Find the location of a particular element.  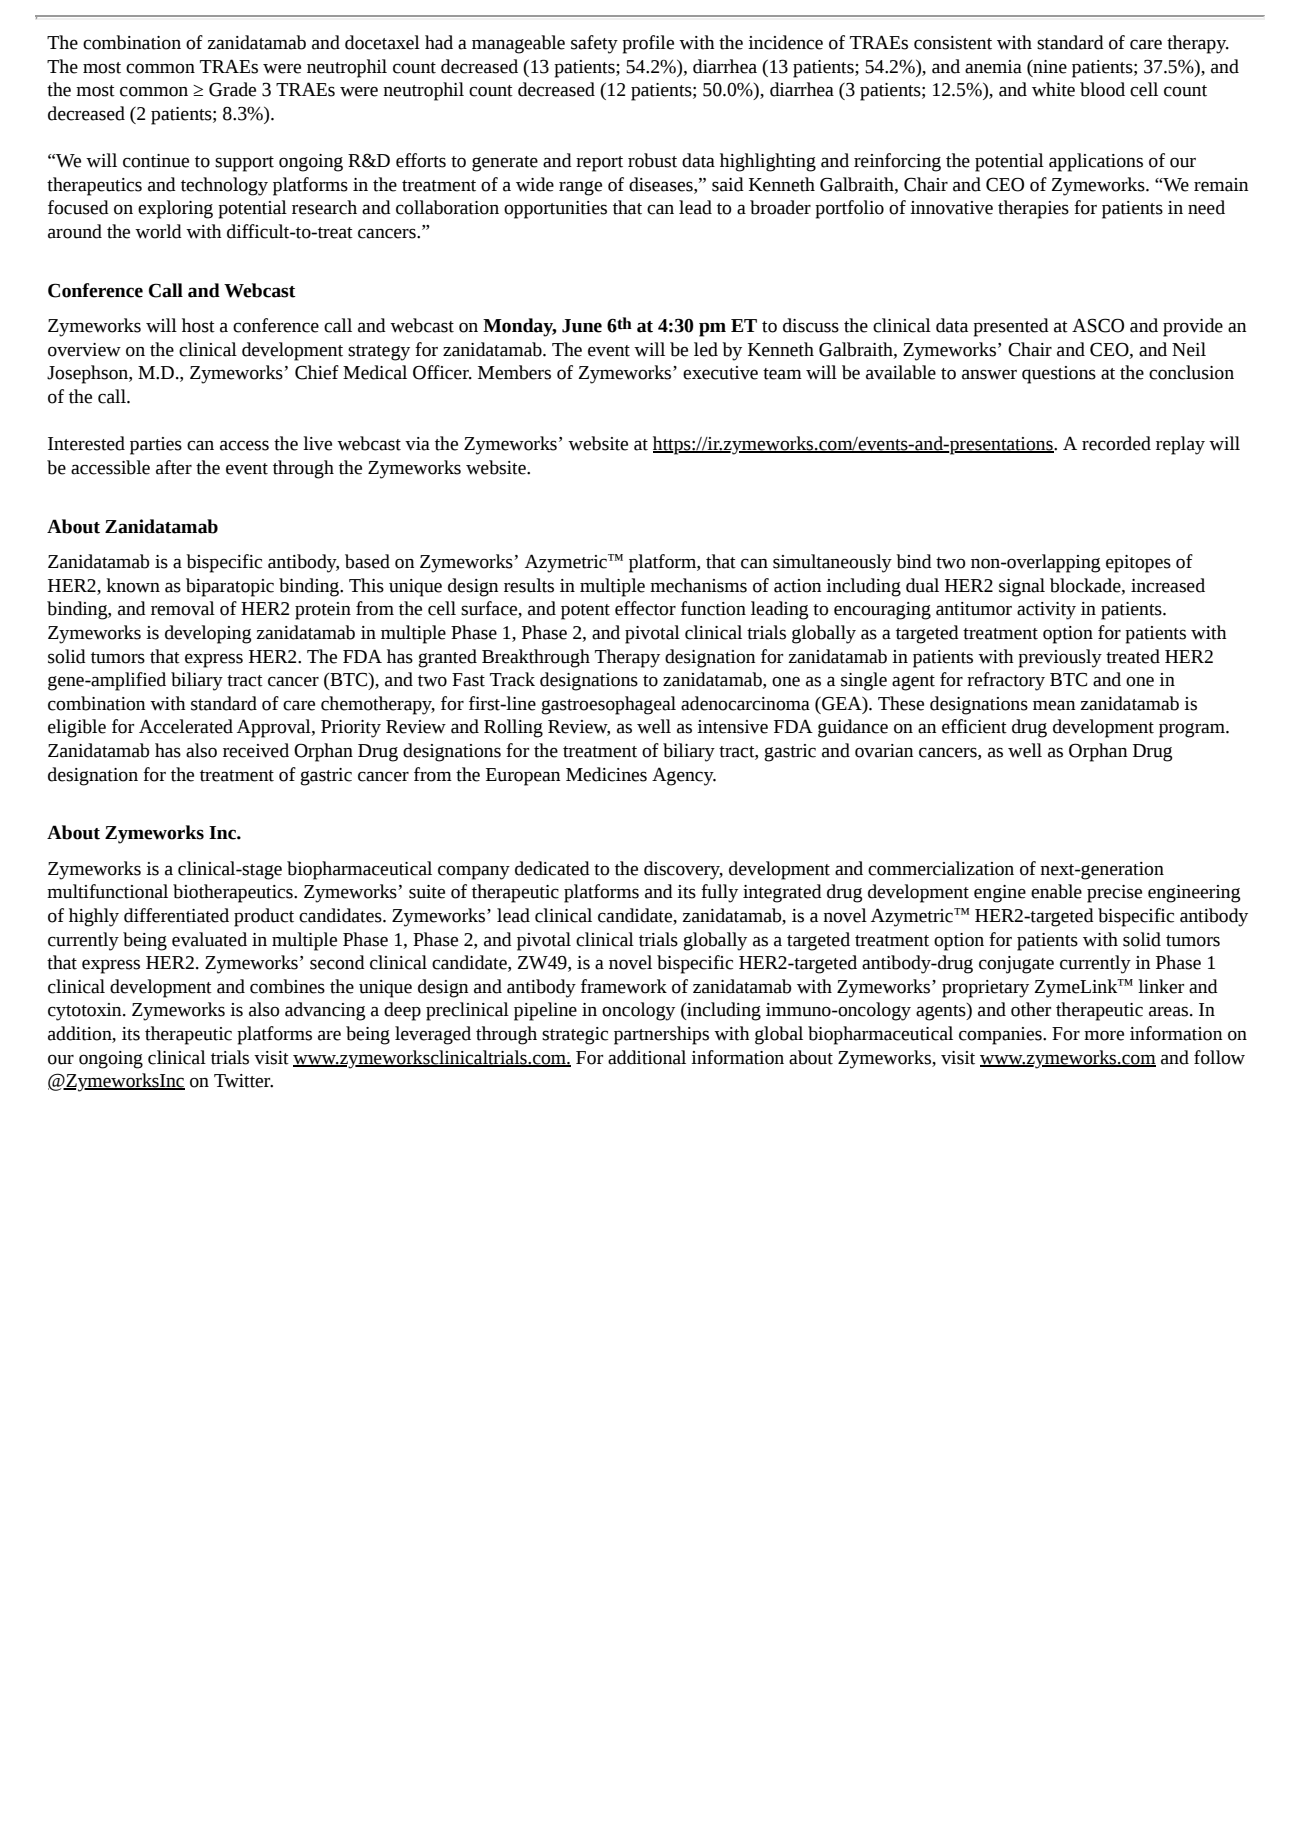

Grade is located at coordinates (232, 89).
